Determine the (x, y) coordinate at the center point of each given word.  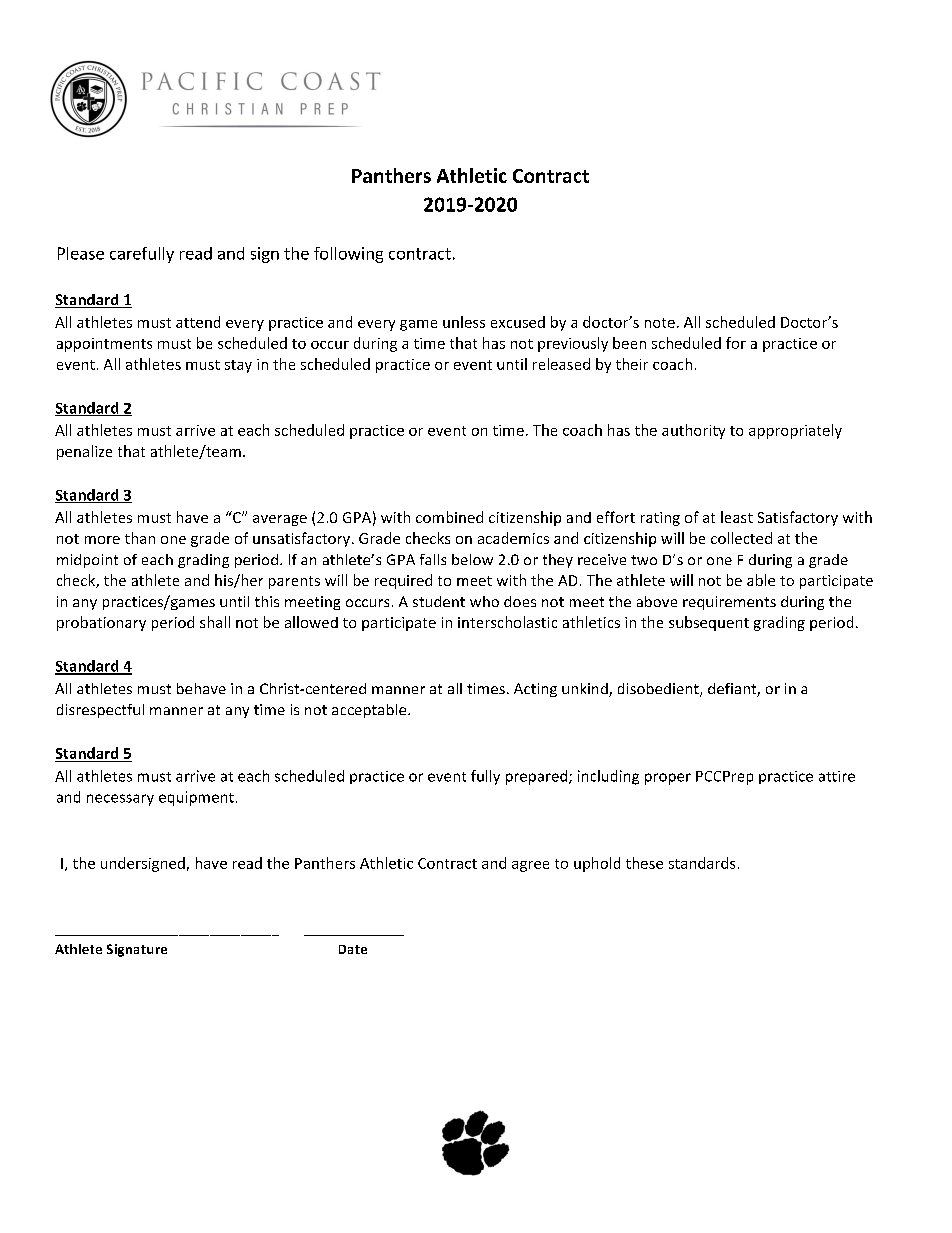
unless (464, 322)
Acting (535, 690)
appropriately (795, 431)
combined (449, 517)
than (140, 538)
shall (215, 622)
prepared (538, 777)
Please (81, 253)
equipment (196, 798)
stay (238, 366)
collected (741, 538)
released (561, 364)
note (660, 323)
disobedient (659, 690)
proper (668, 779)
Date (353, 949)
